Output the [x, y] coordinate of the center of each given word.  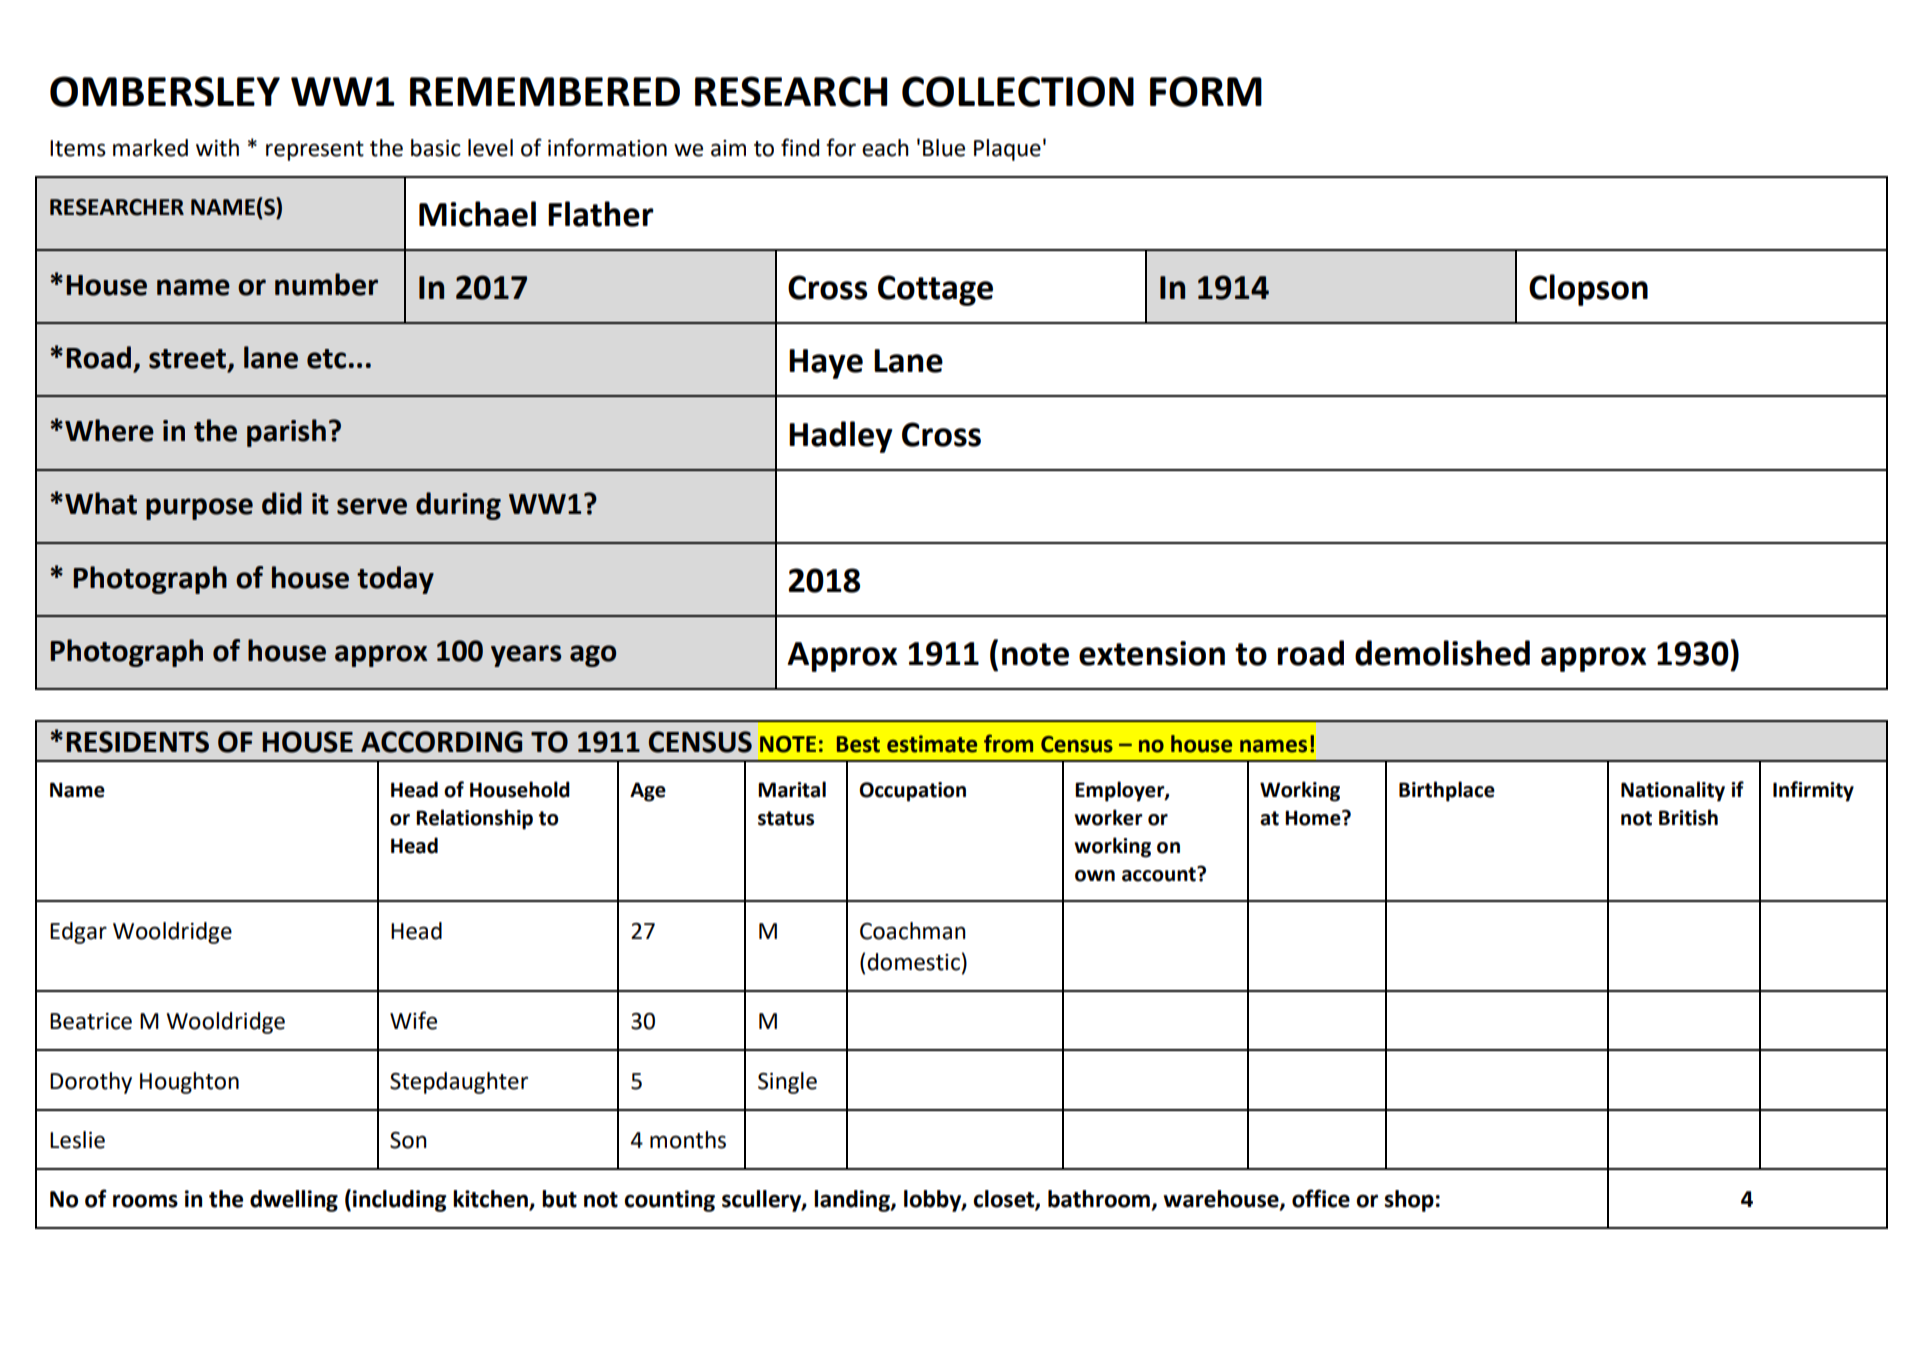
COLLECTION [1018, 91]
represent [315, 151]
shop [1409, 1201]
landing [853, 1201]
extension [1152, 653]
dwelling [294, 1201]
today [395, 580]
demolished [1442, 653]
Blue [944, 148]
